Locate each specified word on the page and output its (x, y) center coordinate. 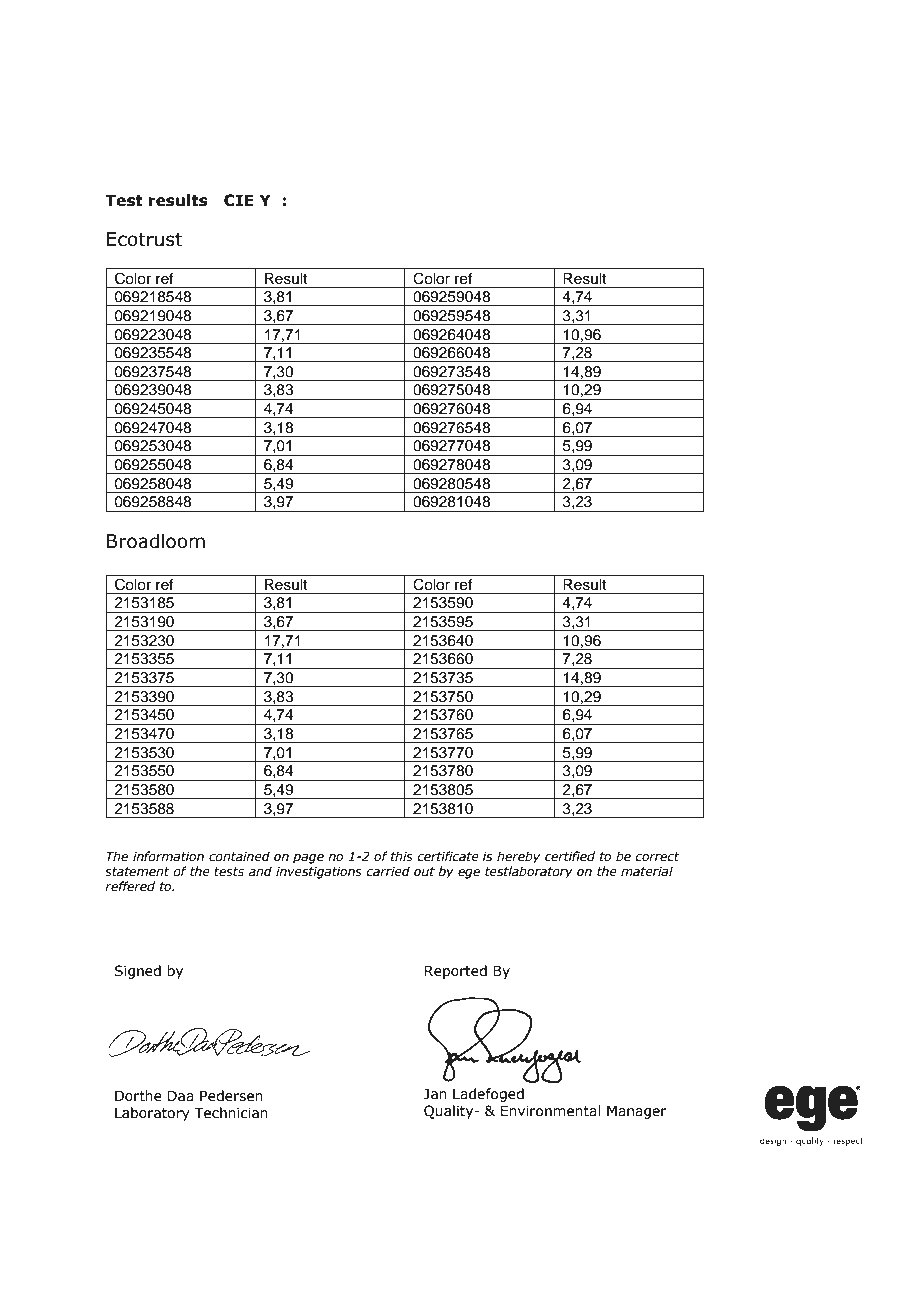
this (402, 856)
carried (388, 871)
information (168, 856)
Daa (181, 1096)
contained (239, 856)
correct (657, 857)
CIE (238, 200)
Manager (637, 1112)
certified (570, 856)
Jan (435, 1094)
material (647, 871)
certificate (448, 856)
